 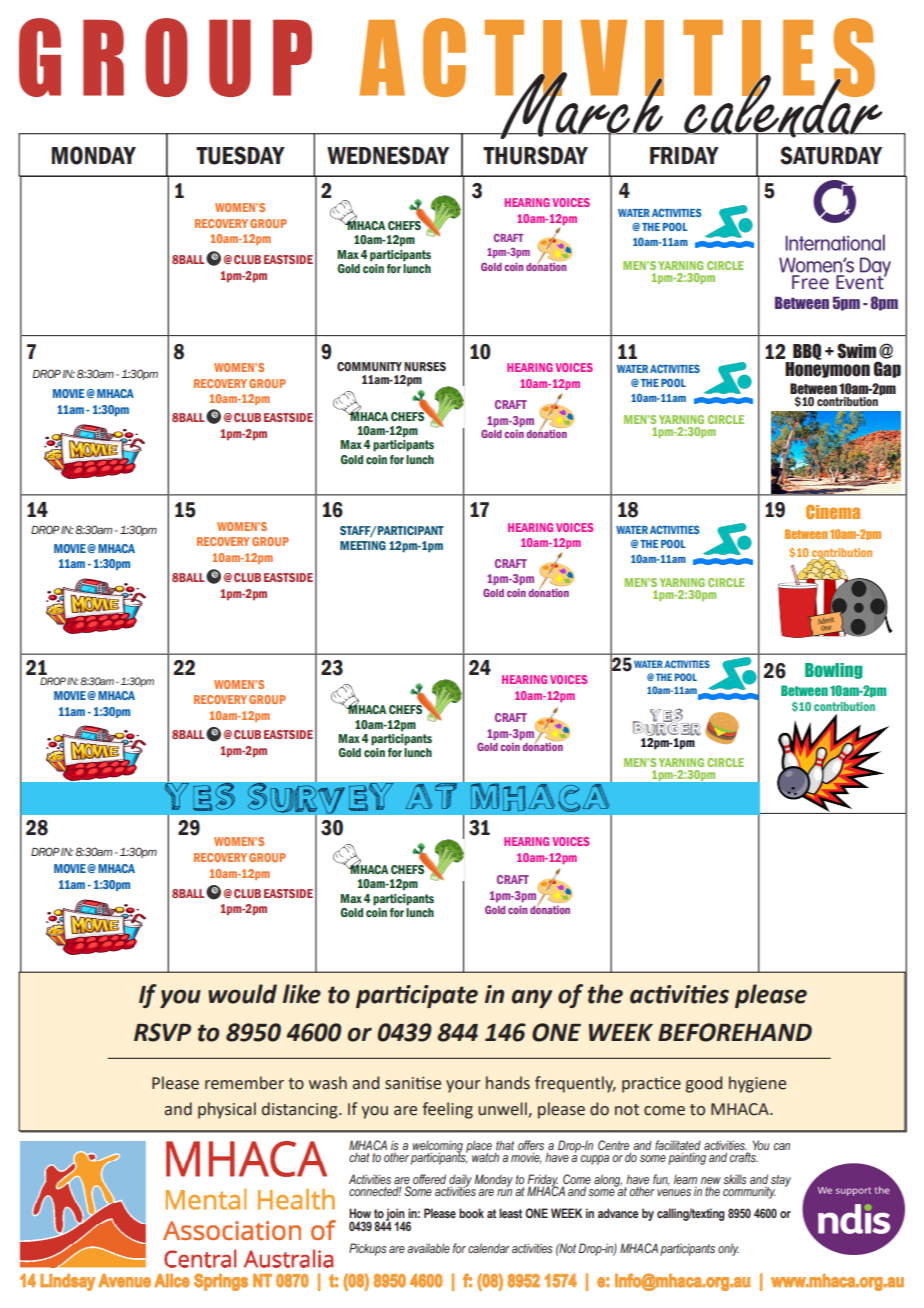 What do you see at coordinates (363, 545) in the screenshot?
I see `MEETING` at bounding box center [363, 545].
